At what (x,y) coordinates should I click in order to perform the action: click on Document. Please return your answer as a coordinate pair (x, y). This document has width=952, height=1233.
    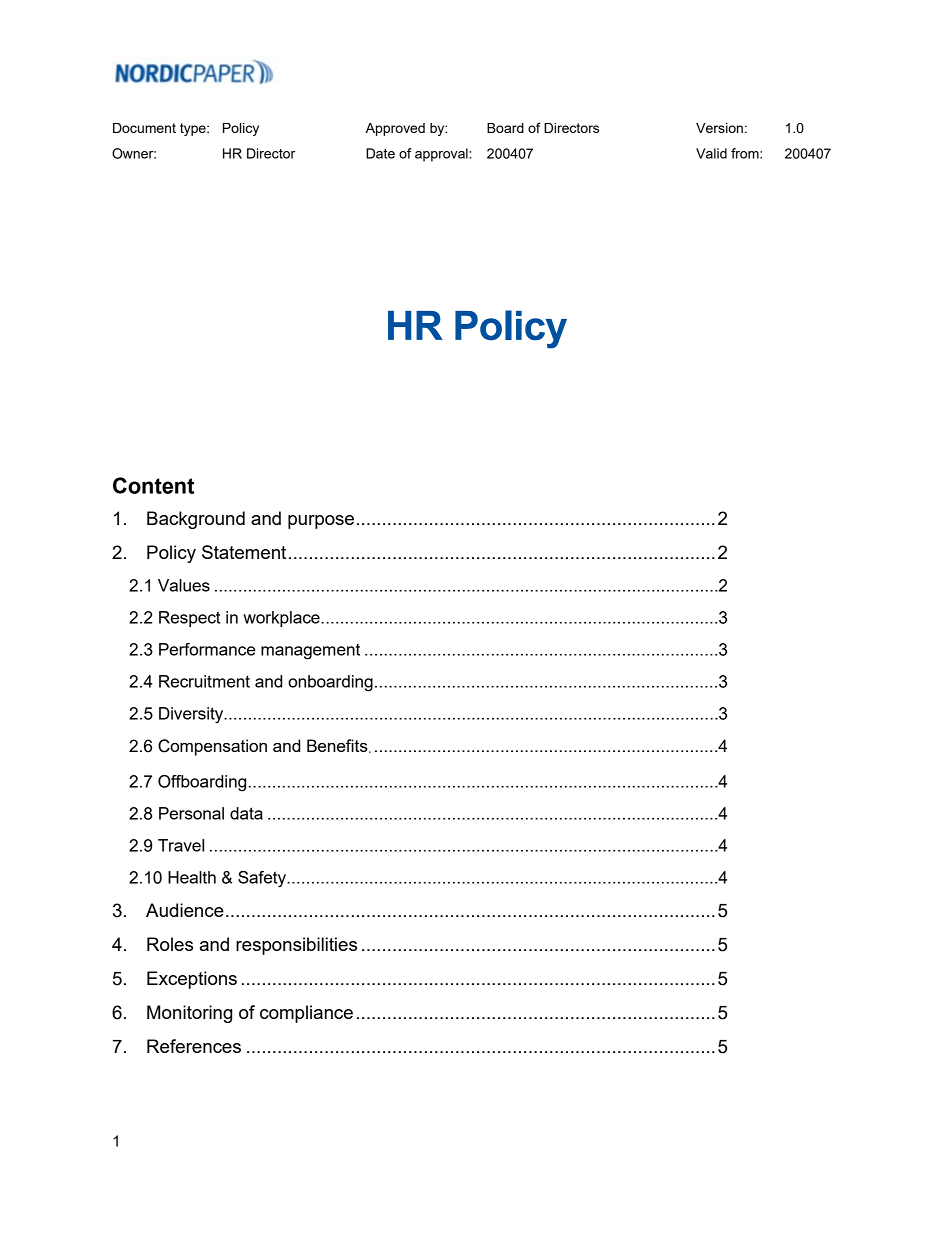
    Looking at the image, I should click on (144, 128).
